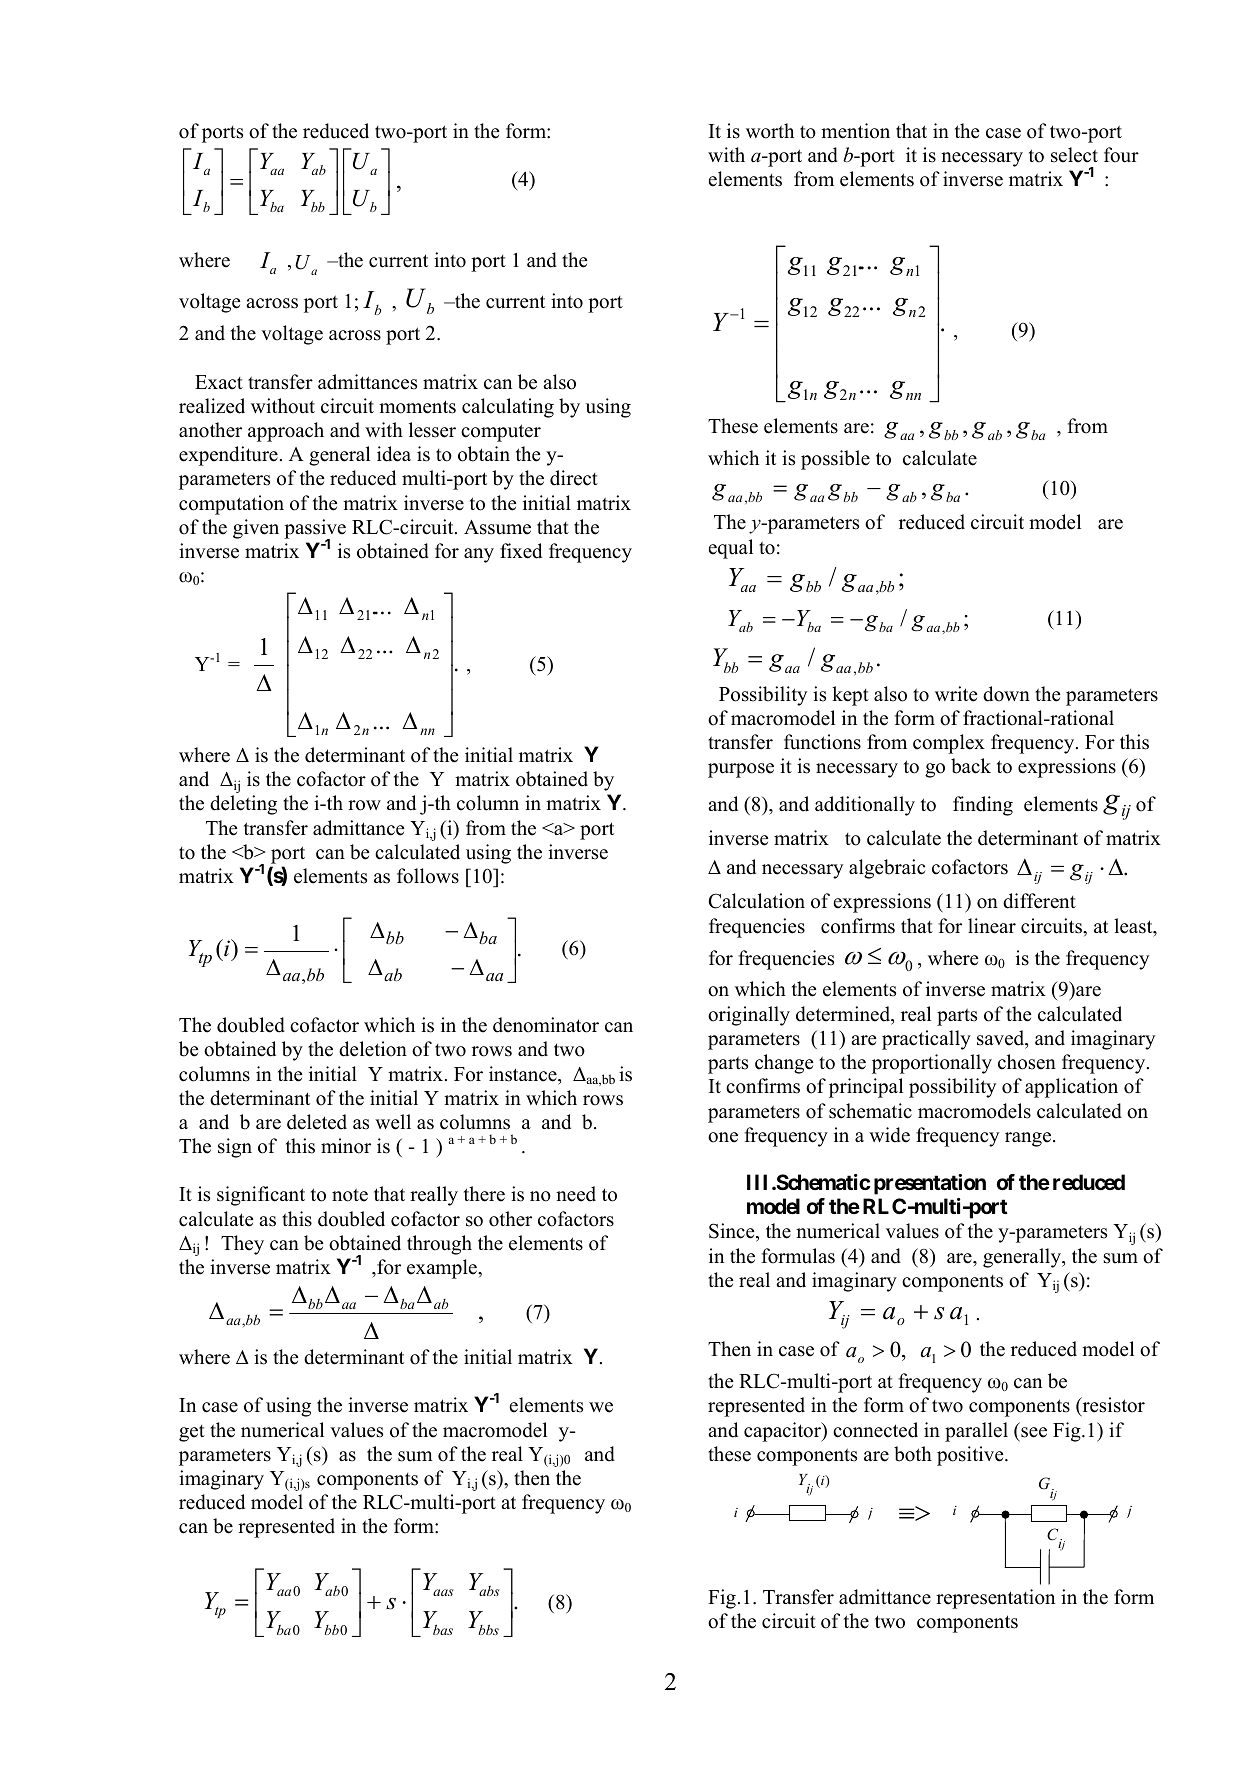 The image size is (1252, 1771). I want to click on aas, so click(443, 1592).
